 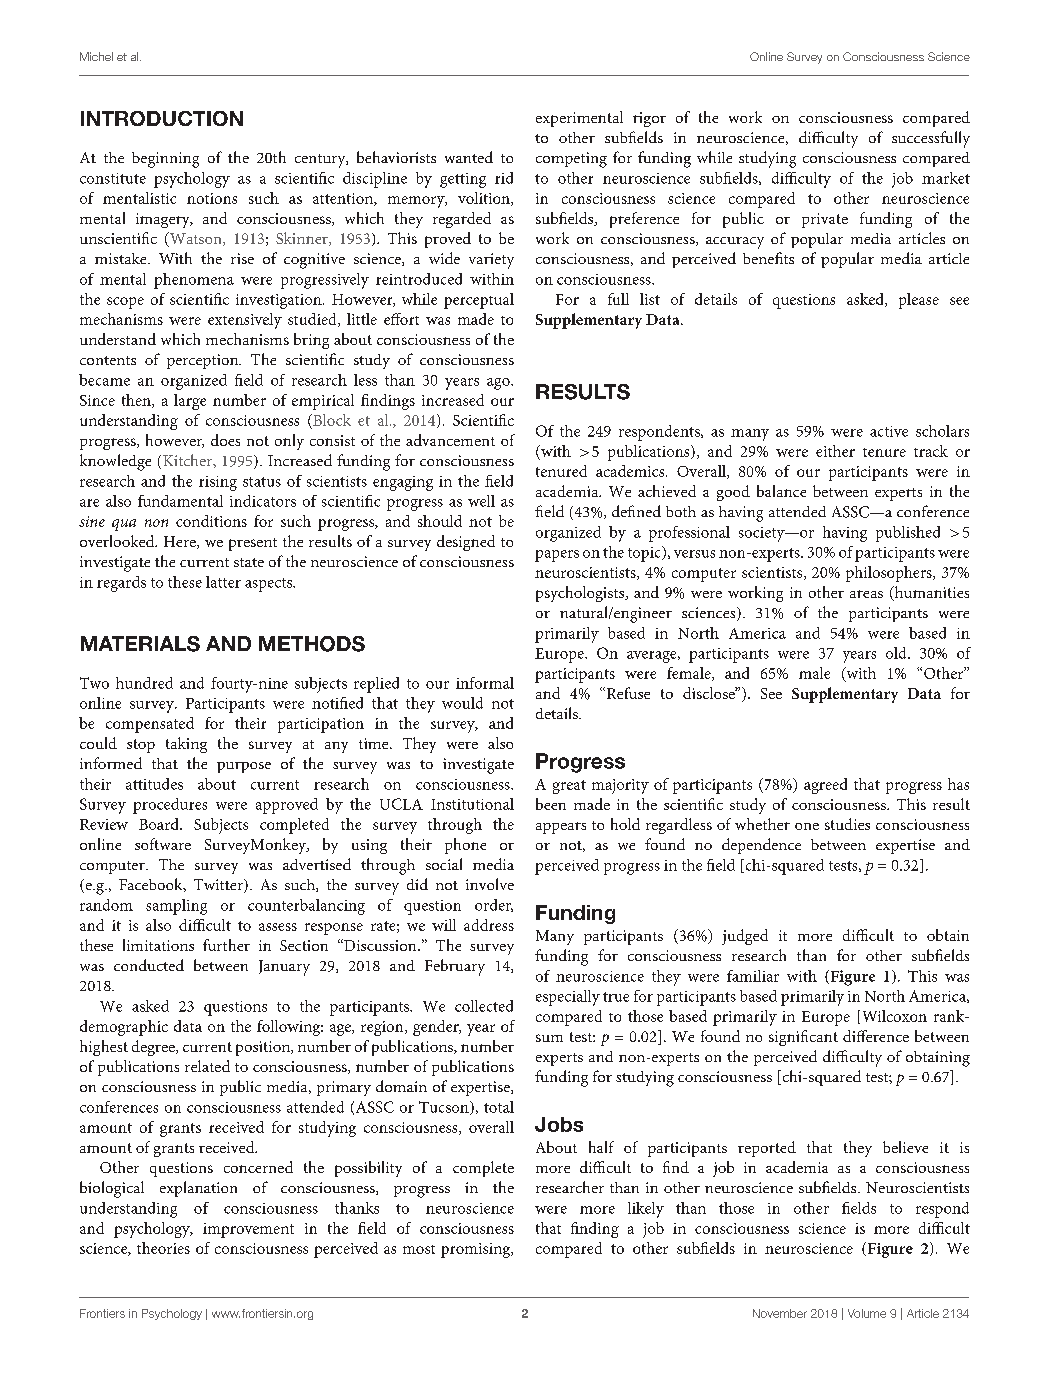 I want to click on competing, so click(x=571, y=160).
